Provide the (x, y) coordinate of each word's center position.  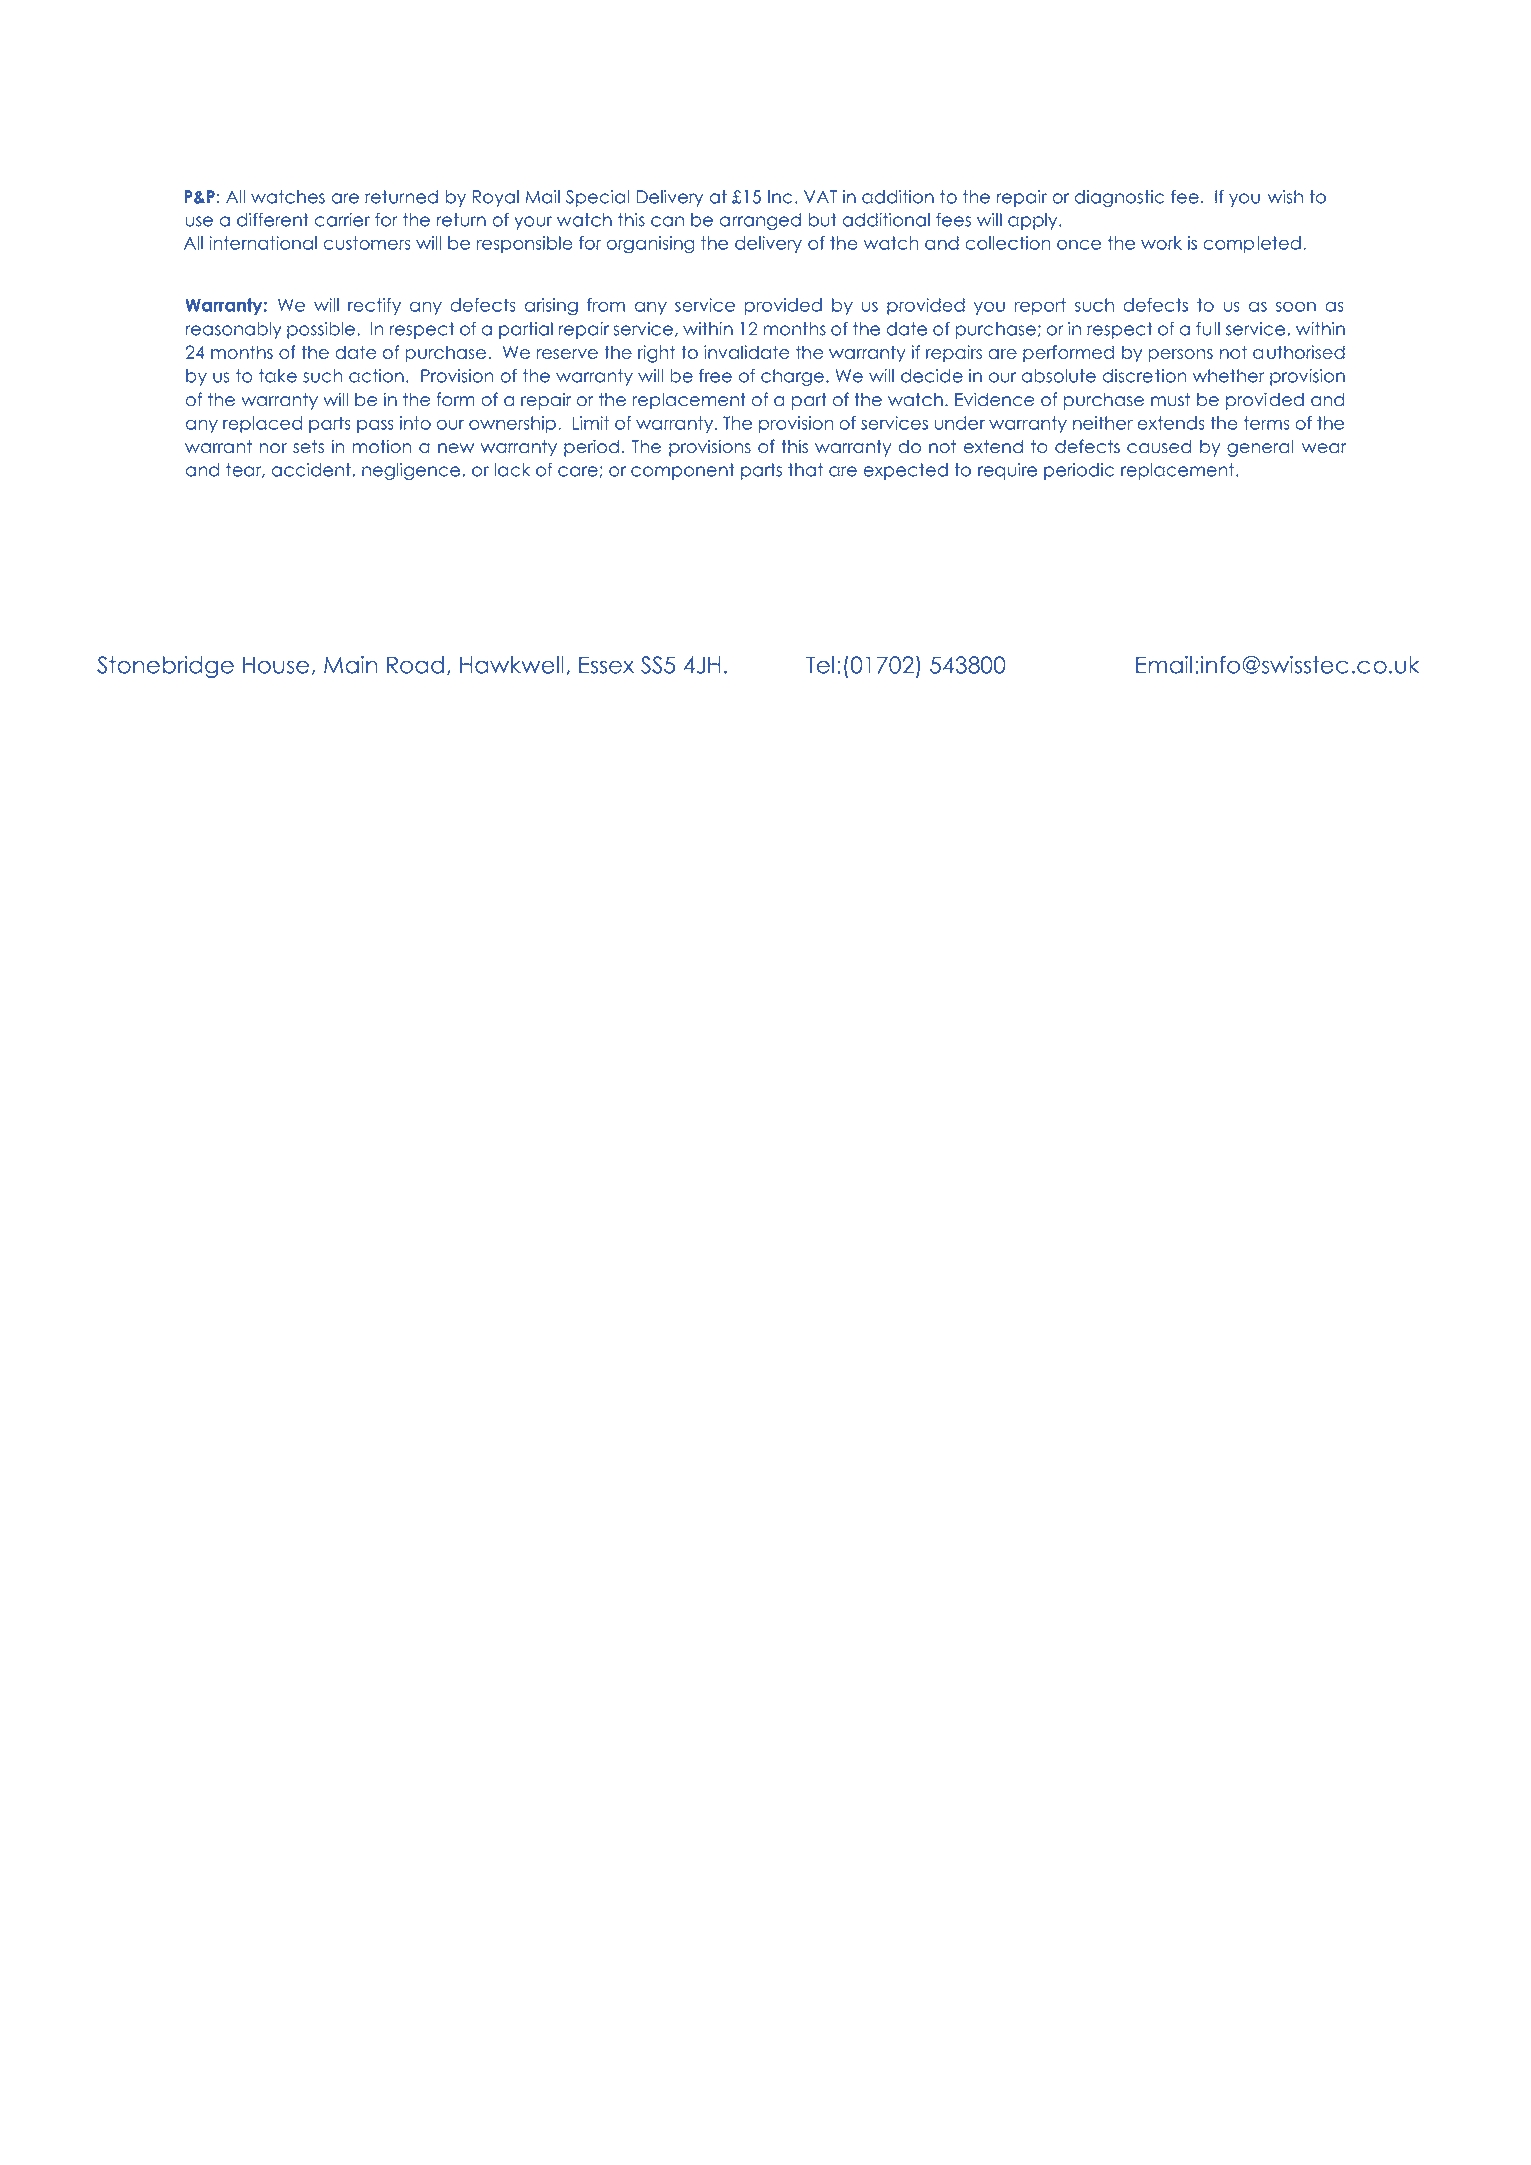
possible (322, 330)
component (683, 471)
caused (1159, 447)
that (805, 470)
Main (350, 665)
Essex (606, 665)
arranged (760, 221)
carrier (342, 220)
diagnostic (1119, 198)
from (606, 305)
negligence (412, 471)
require (1007, 471)
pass (375, 426)
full (1208, 329)
